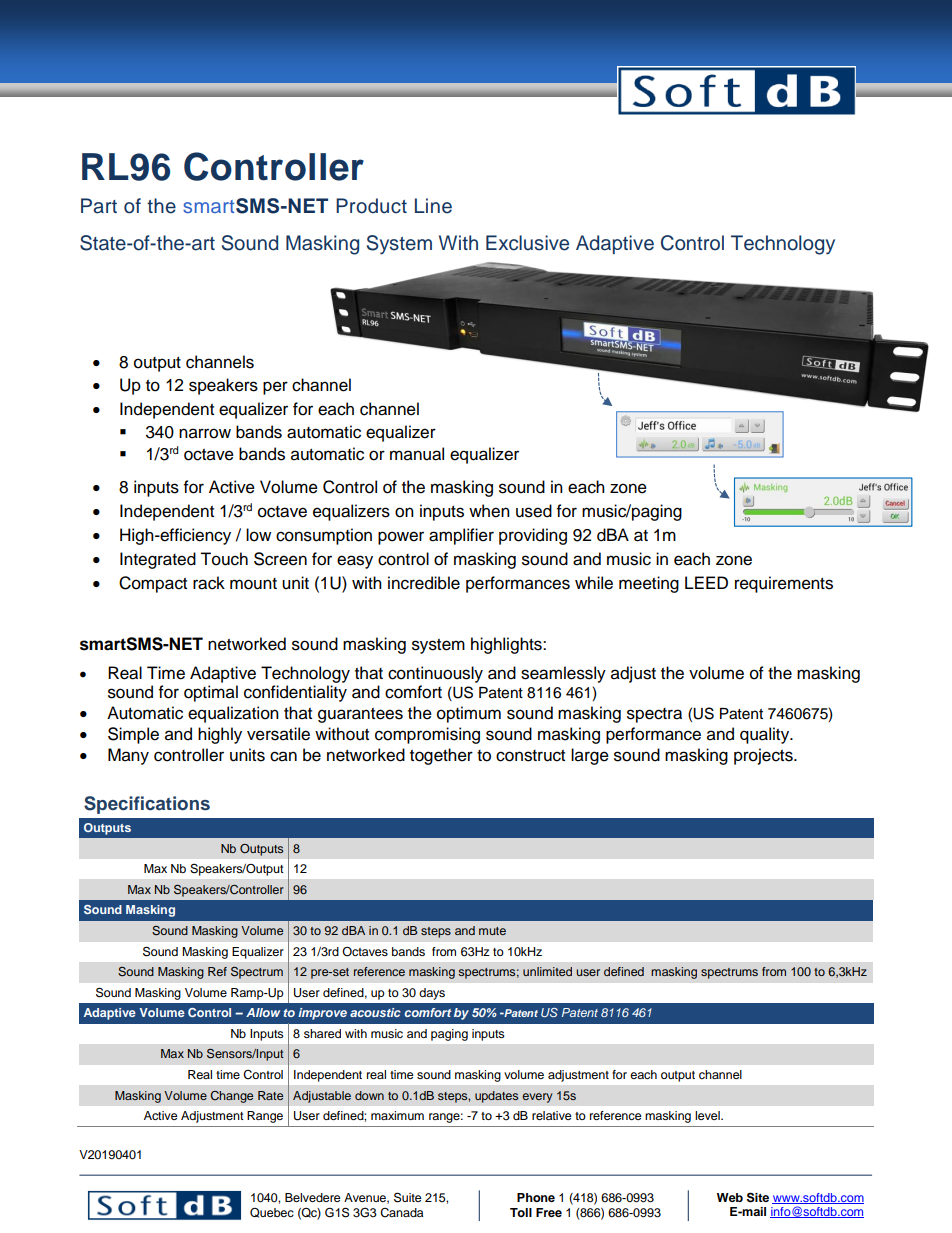  Describe the element at coordinates (654, 715) in the image. I see `spectra` at that location.
